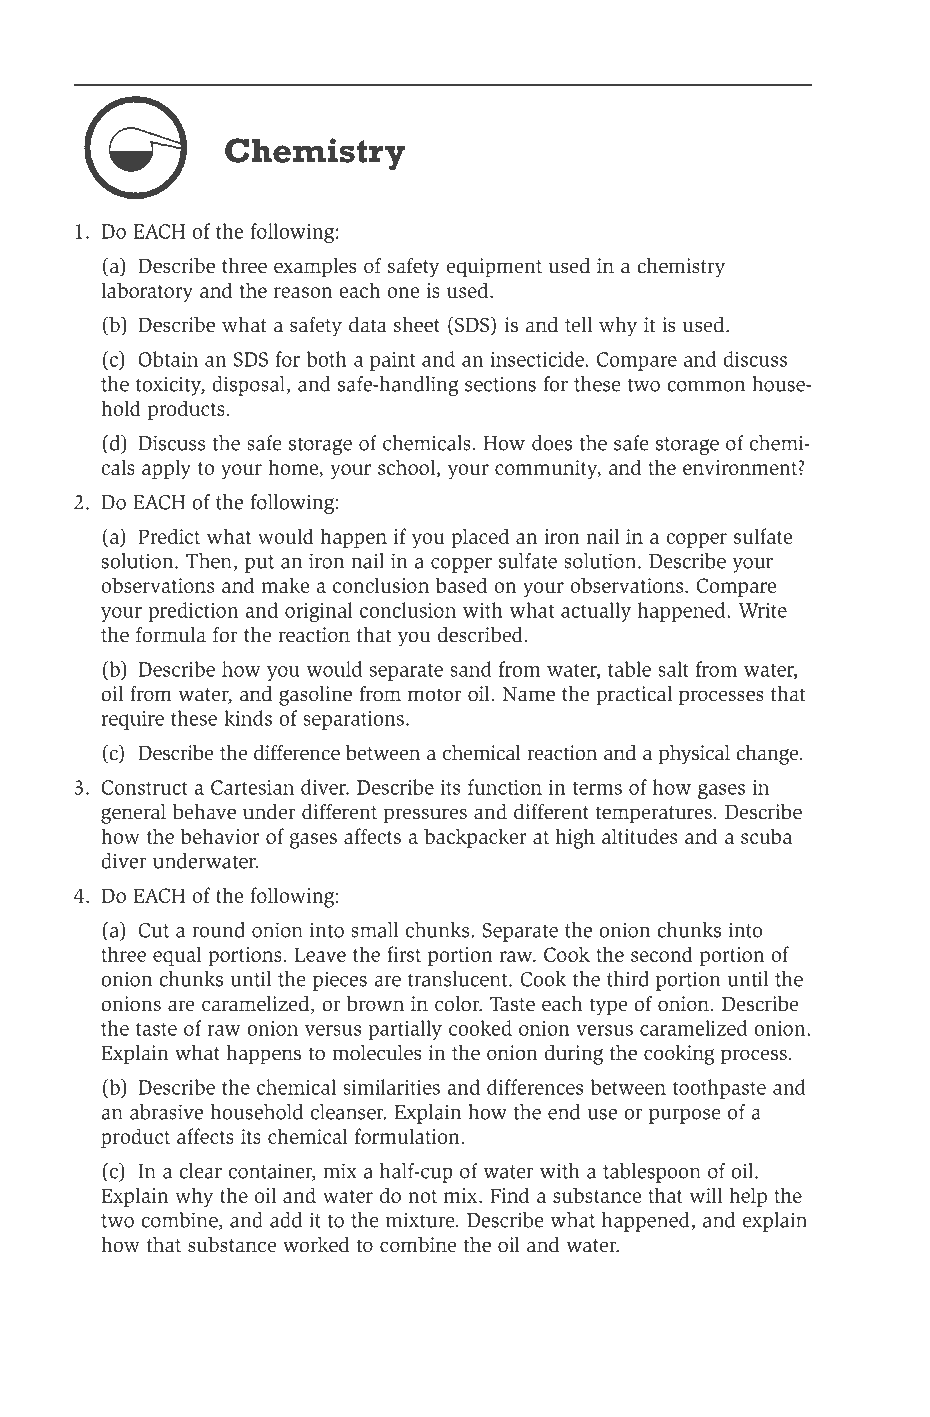 Image resolution: width=930 pixels, height=1417 pixels. Describe the element at coordinates (706, 386) in the document. I see `common` at that location.
